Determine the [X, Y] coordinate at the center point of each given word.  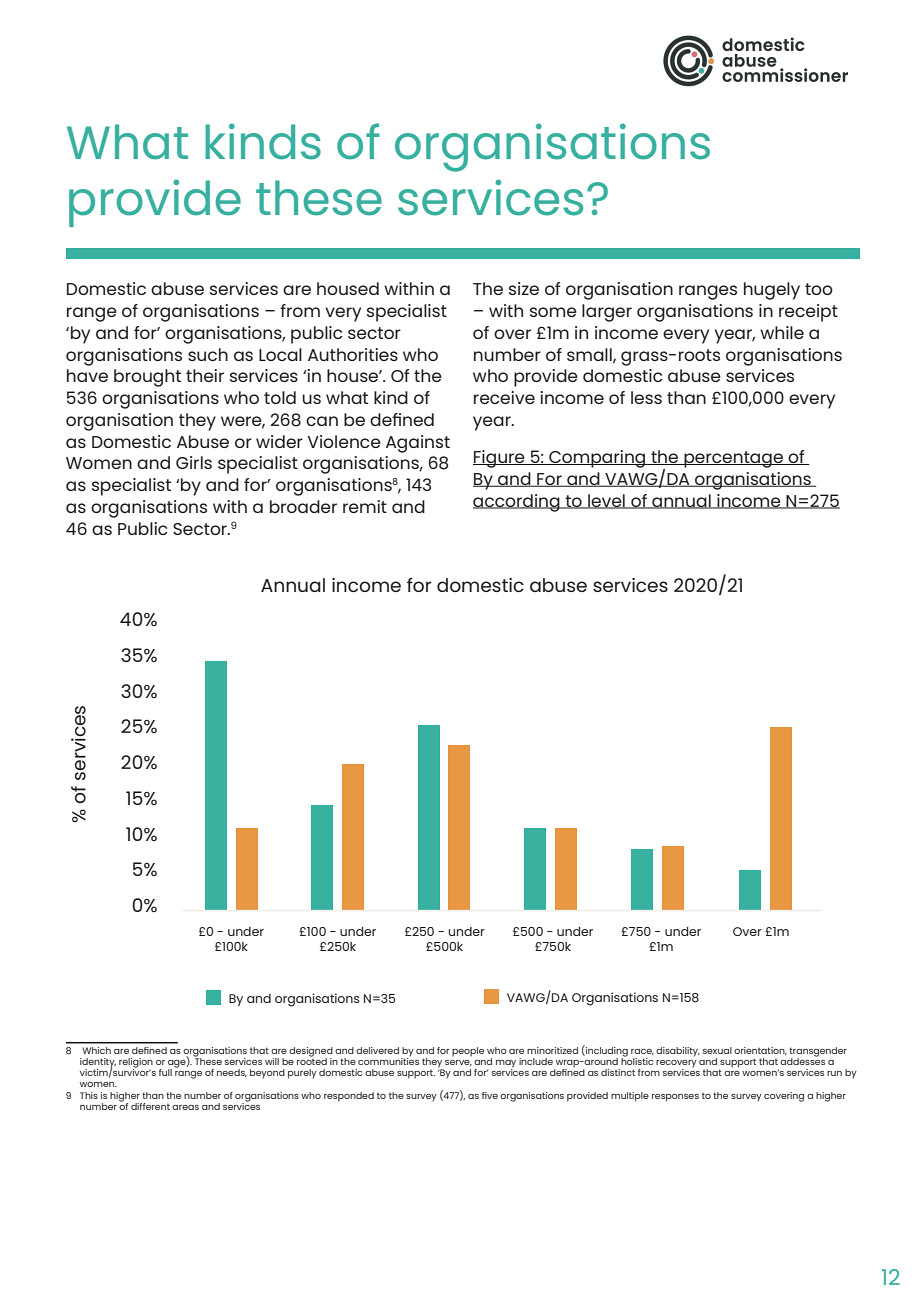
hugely [772, 291]
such [208, 354]
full [165, 1072]
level [606, 501]
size [524, 288]
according [517, 503]
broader [303, 506]
